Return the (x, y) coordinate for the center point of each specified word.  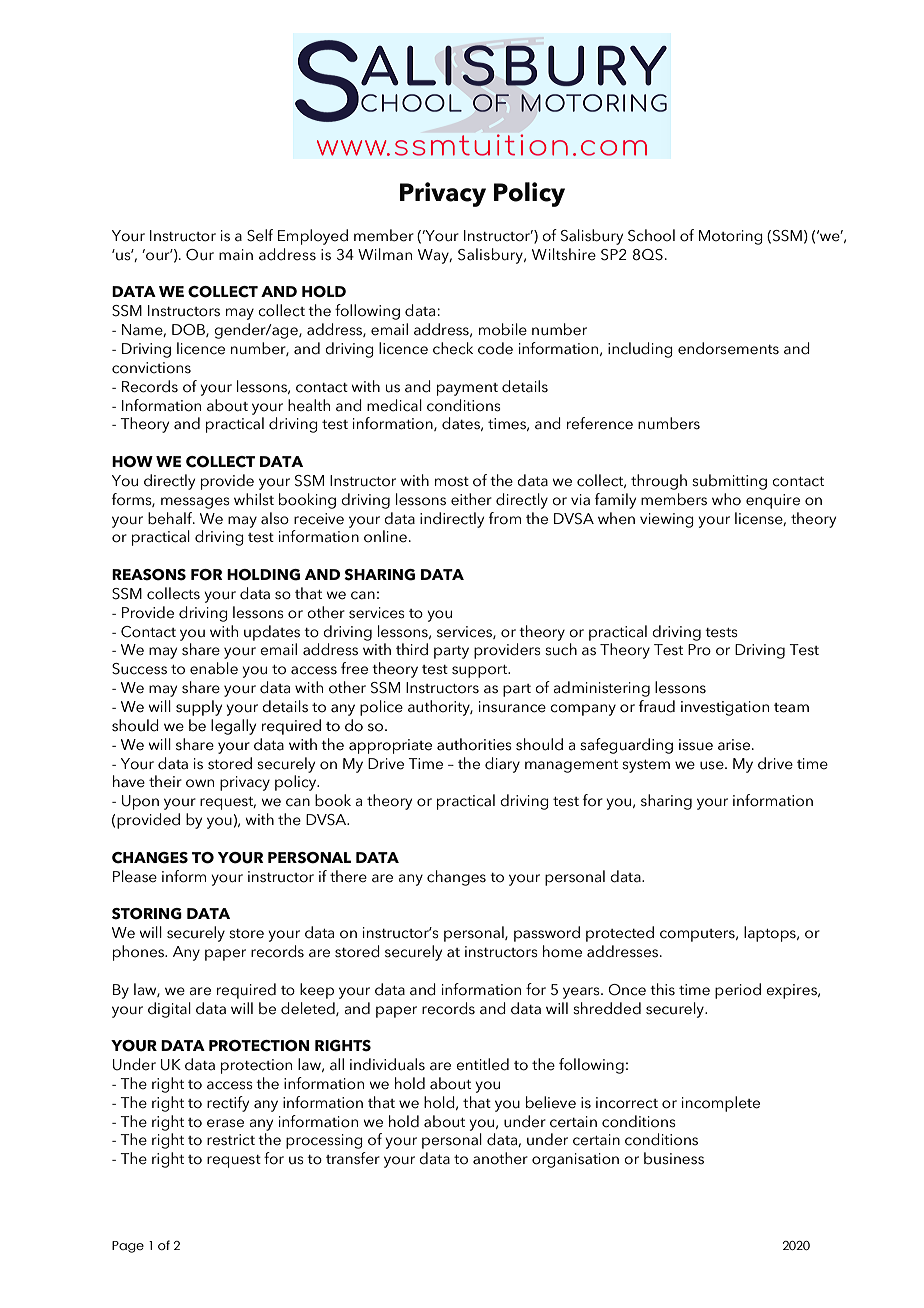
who (726, 499)
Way (434, 256)
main (236, 255)
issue (696, 745)
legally (233, 727)
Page (128, 1247)
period (738, 991)
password (547, 934)
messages (195, 503)
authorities (474, 744)
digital (169, 1010)
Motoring (731, 237)
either (471, 499)
